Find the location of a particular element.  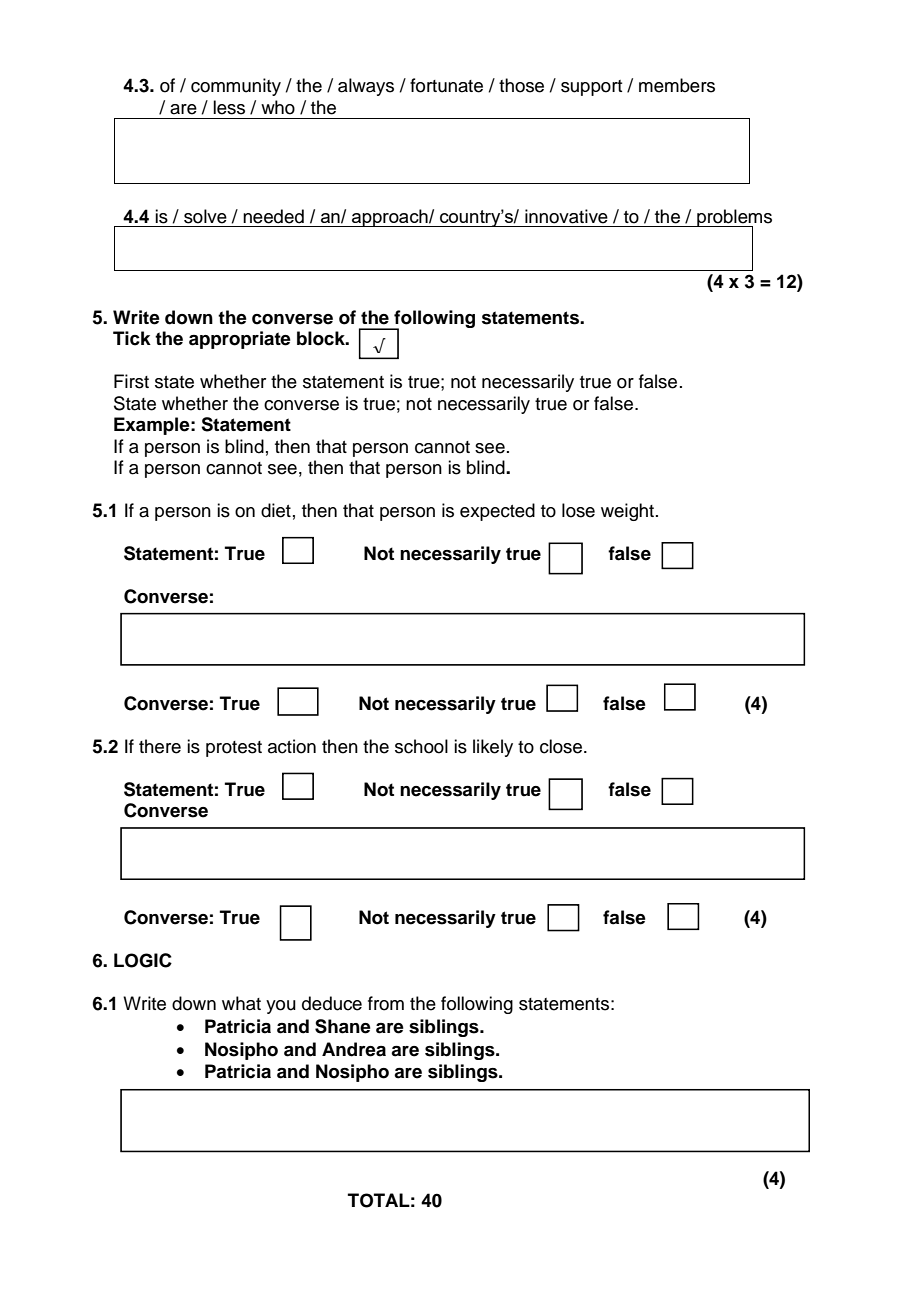

Andrea is located at coordinates (354, 1049).
